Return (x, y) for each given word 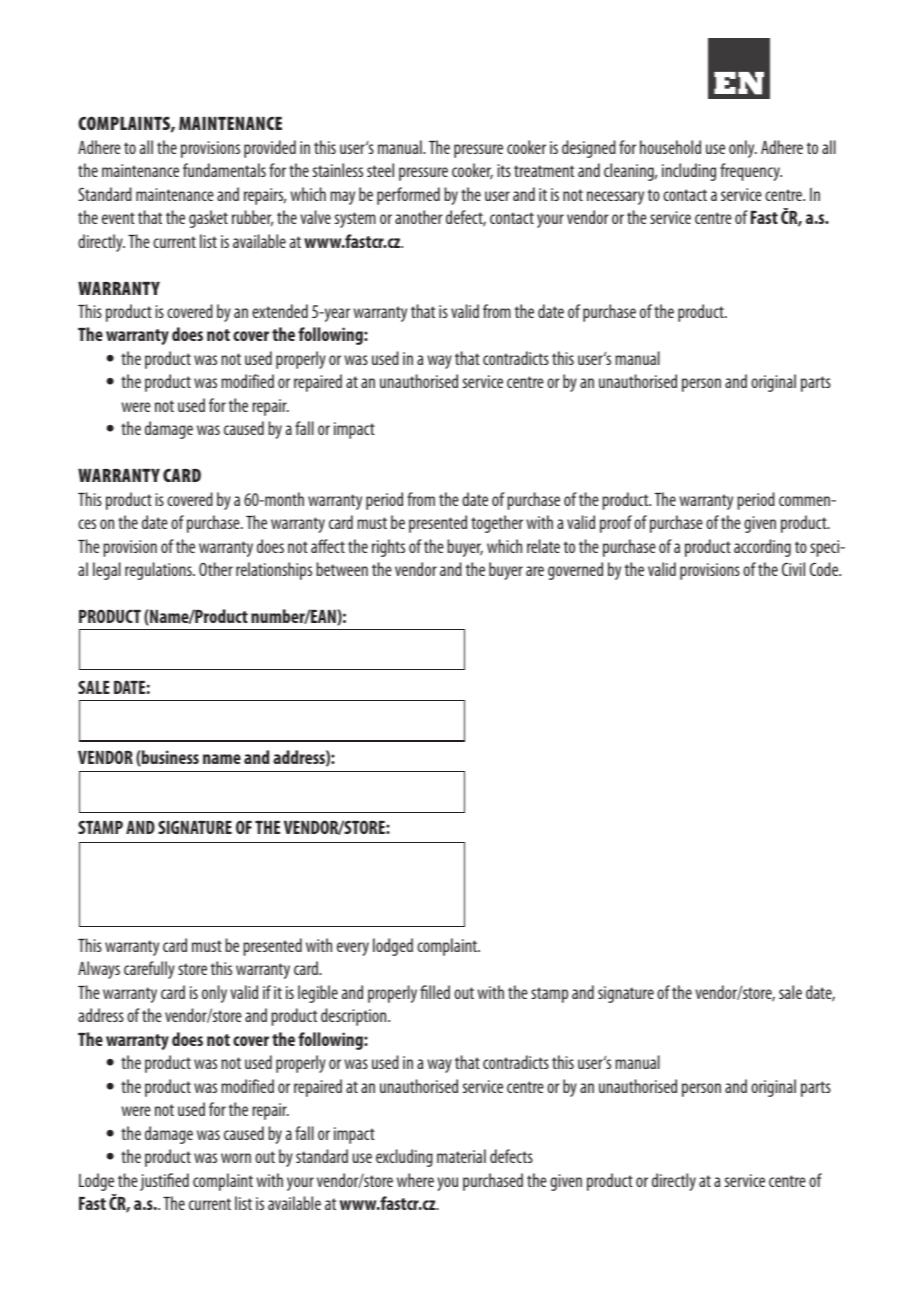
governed (575, 571)
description (355, 1017)
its (504, 170)
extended (280, 311)
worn (236, 1158)
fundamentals (224, 170)
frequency (751, 172)
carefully (149, 970)
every (353, 949)
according (762, 548)
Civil (793, 569)
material (461, 1156)
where (415, 1180)
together (497, 524)
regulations (159, 571)
